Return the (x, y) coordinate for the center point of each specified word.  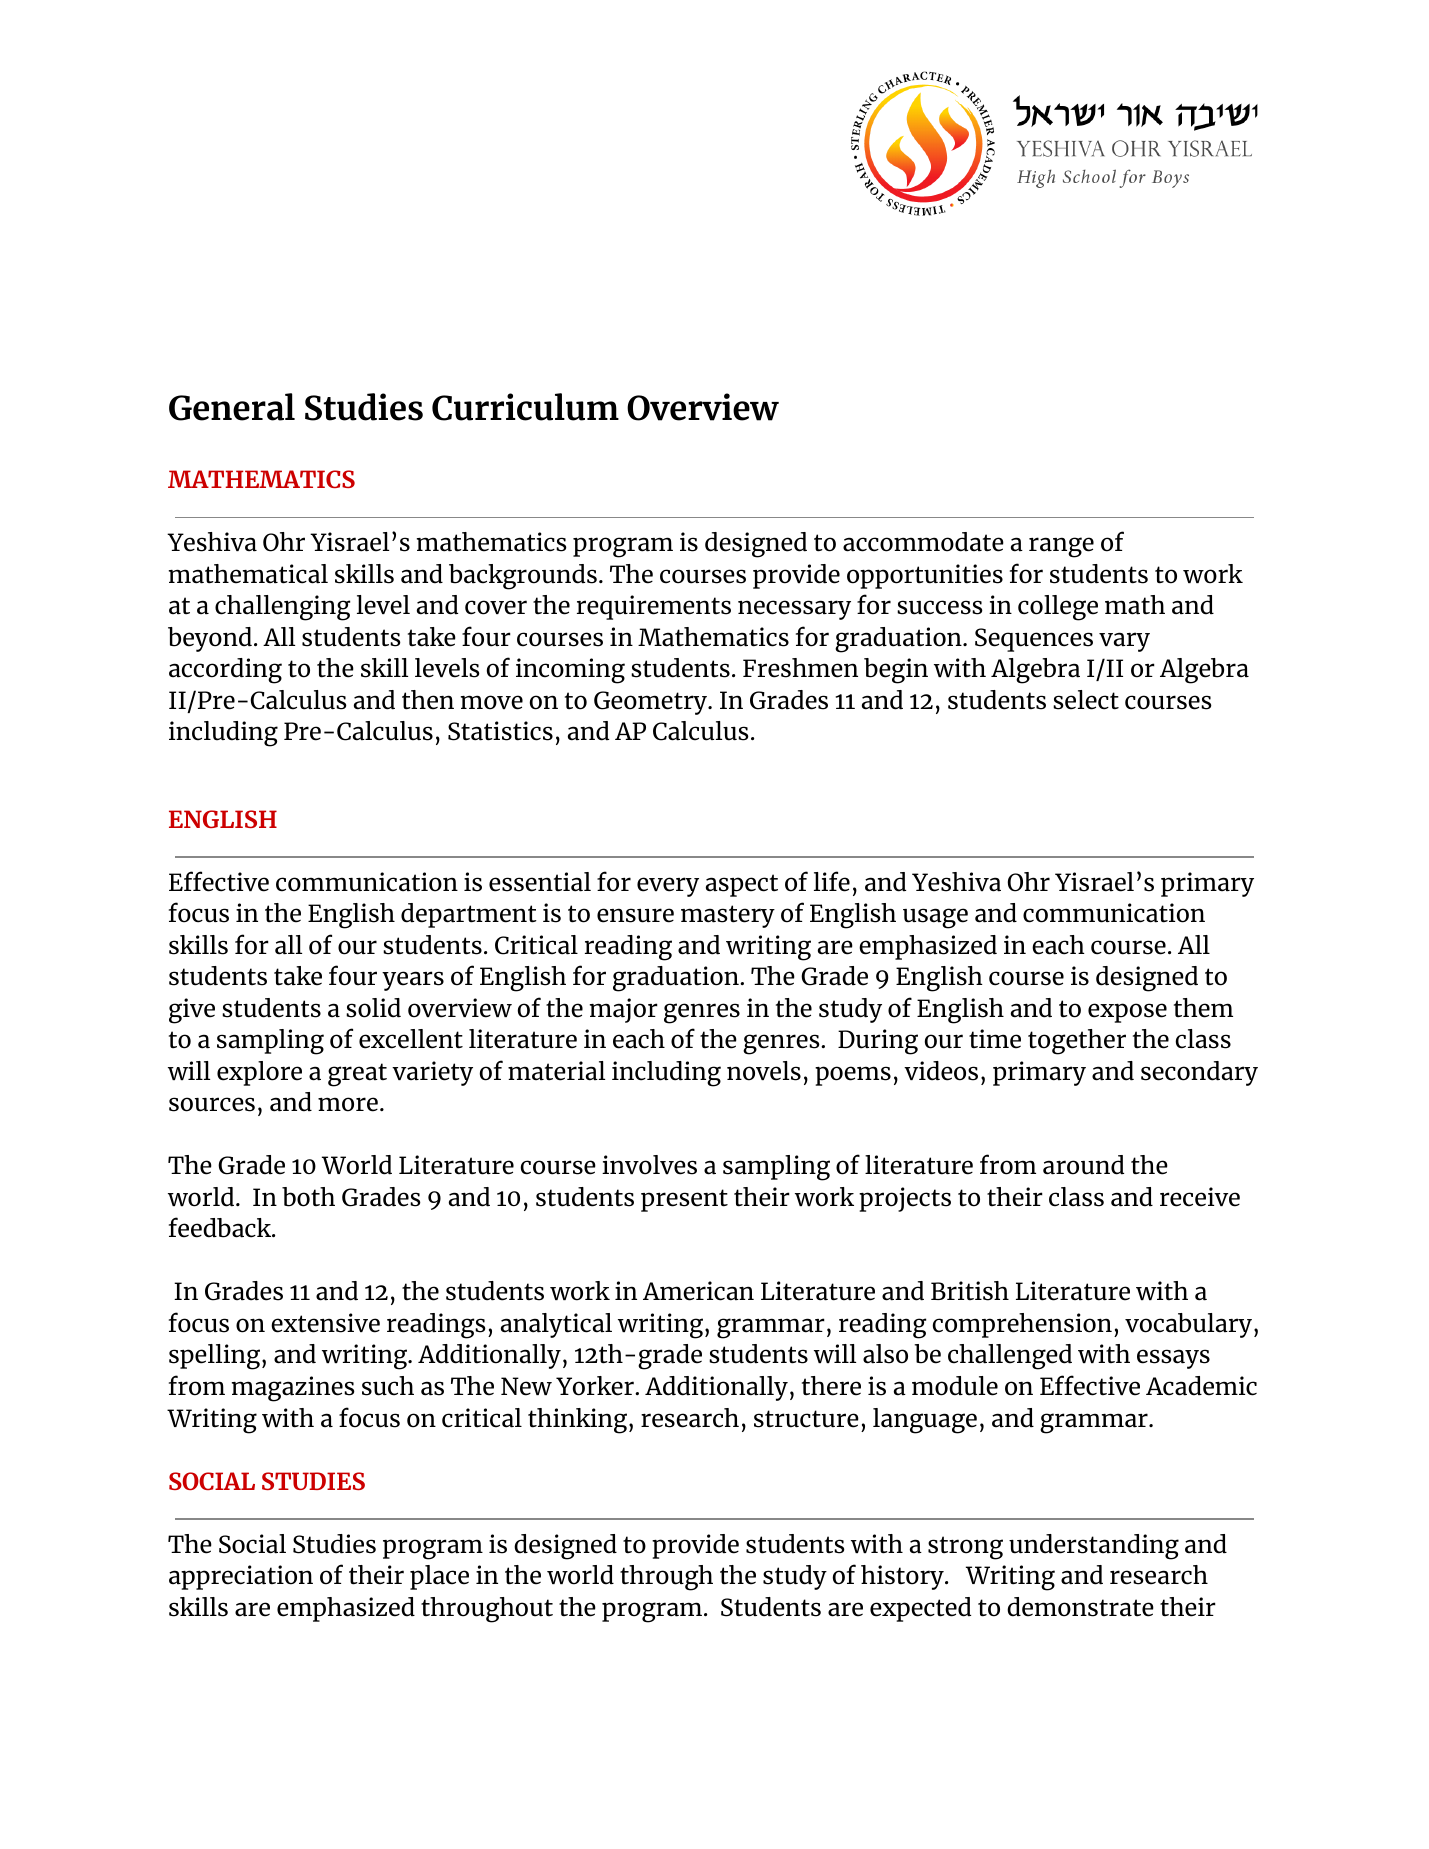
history (903, 1577)
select (1086, 700)
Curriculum (525, 407)
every (668, 887)
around (1083, 1165)
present (684, 1200)
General (232, 407)
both (308, 1197)
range (1061, 547)
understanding (1094, 1547)
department (469, 915)
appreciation (241, 1577)
